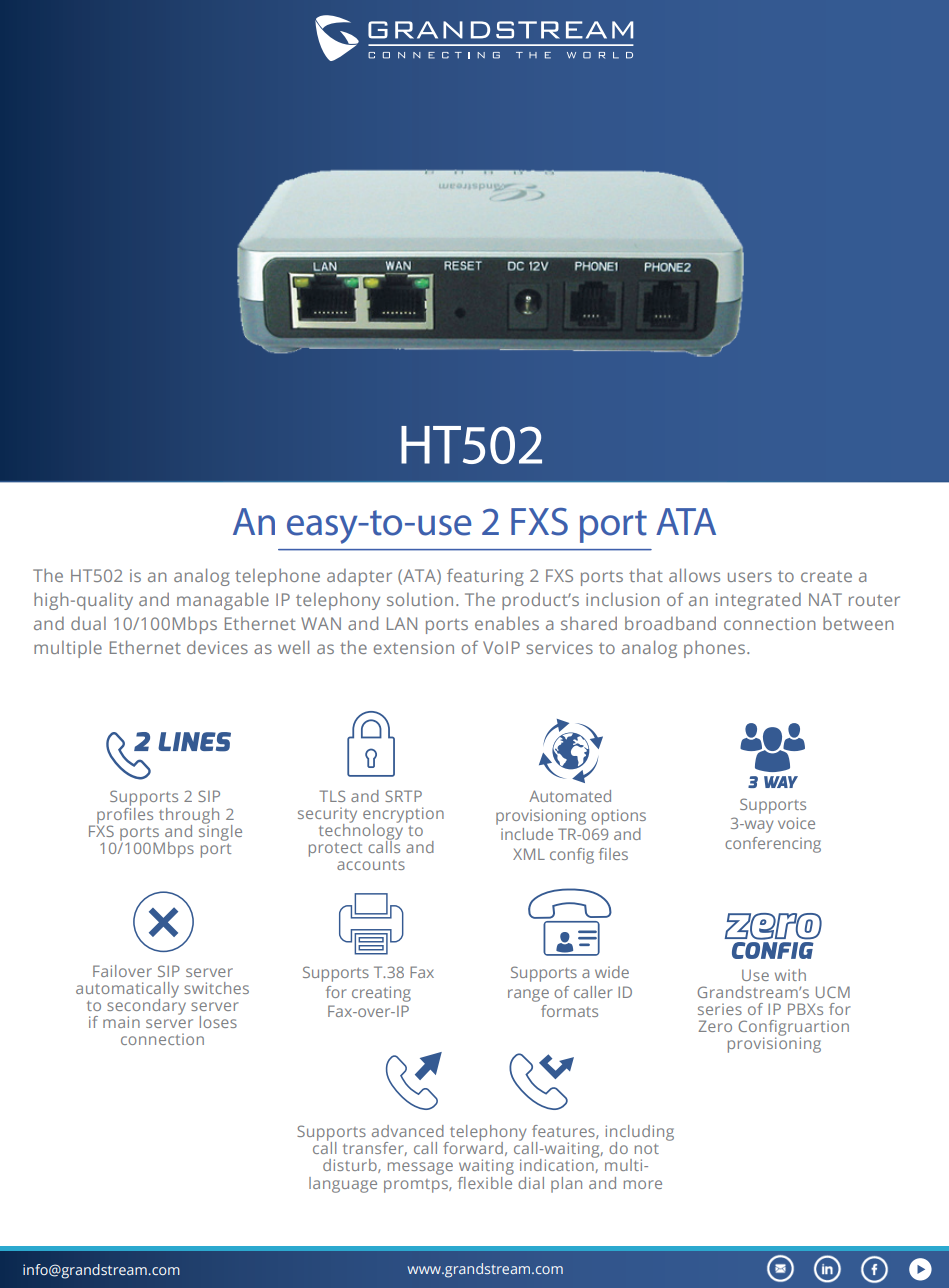  What do you see at coordinates (485, 577) in the page?
I see `featuring` at bounding box center [485, 577].
